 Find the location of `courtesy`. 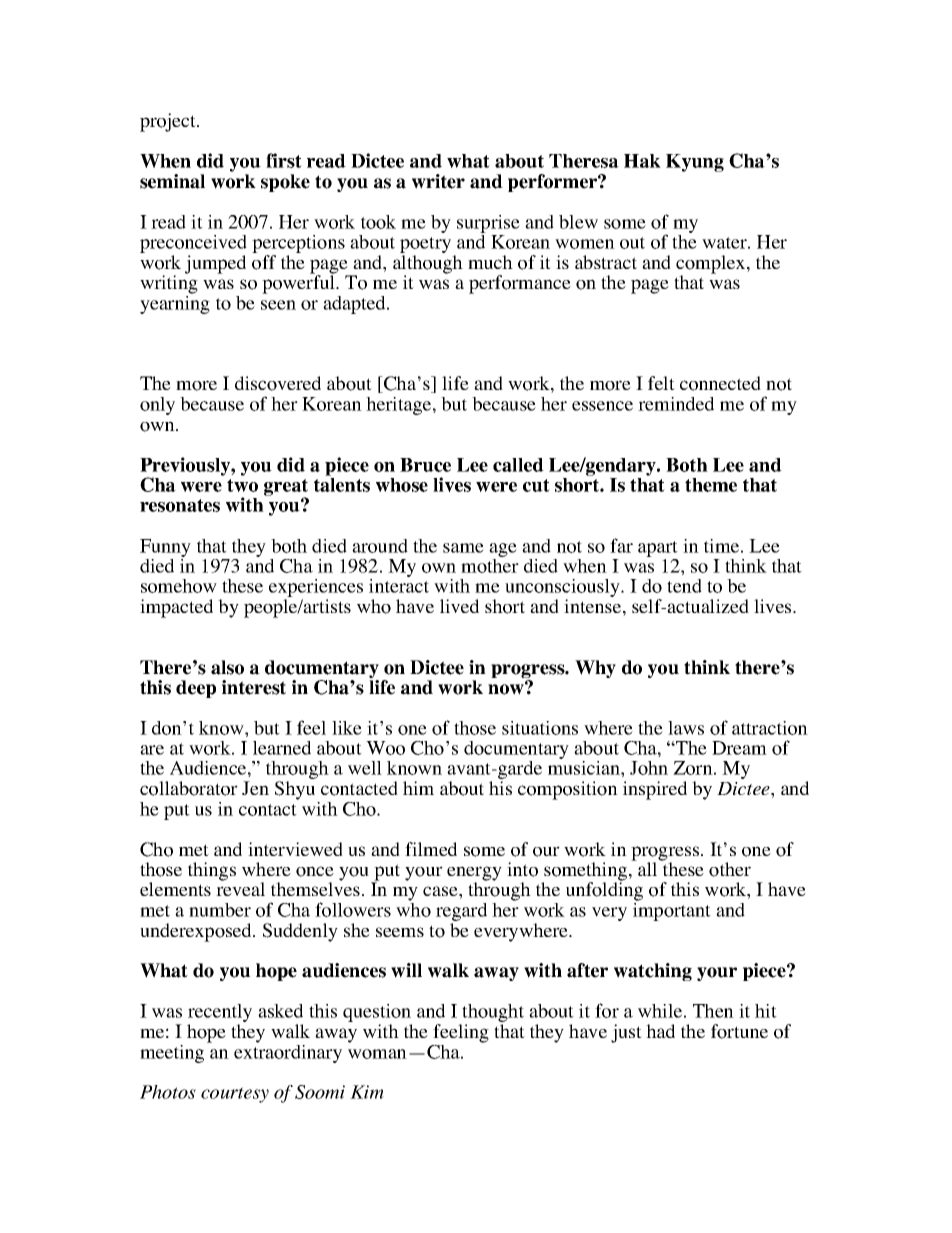

courtesy is located at coordinates (235, 1095).
